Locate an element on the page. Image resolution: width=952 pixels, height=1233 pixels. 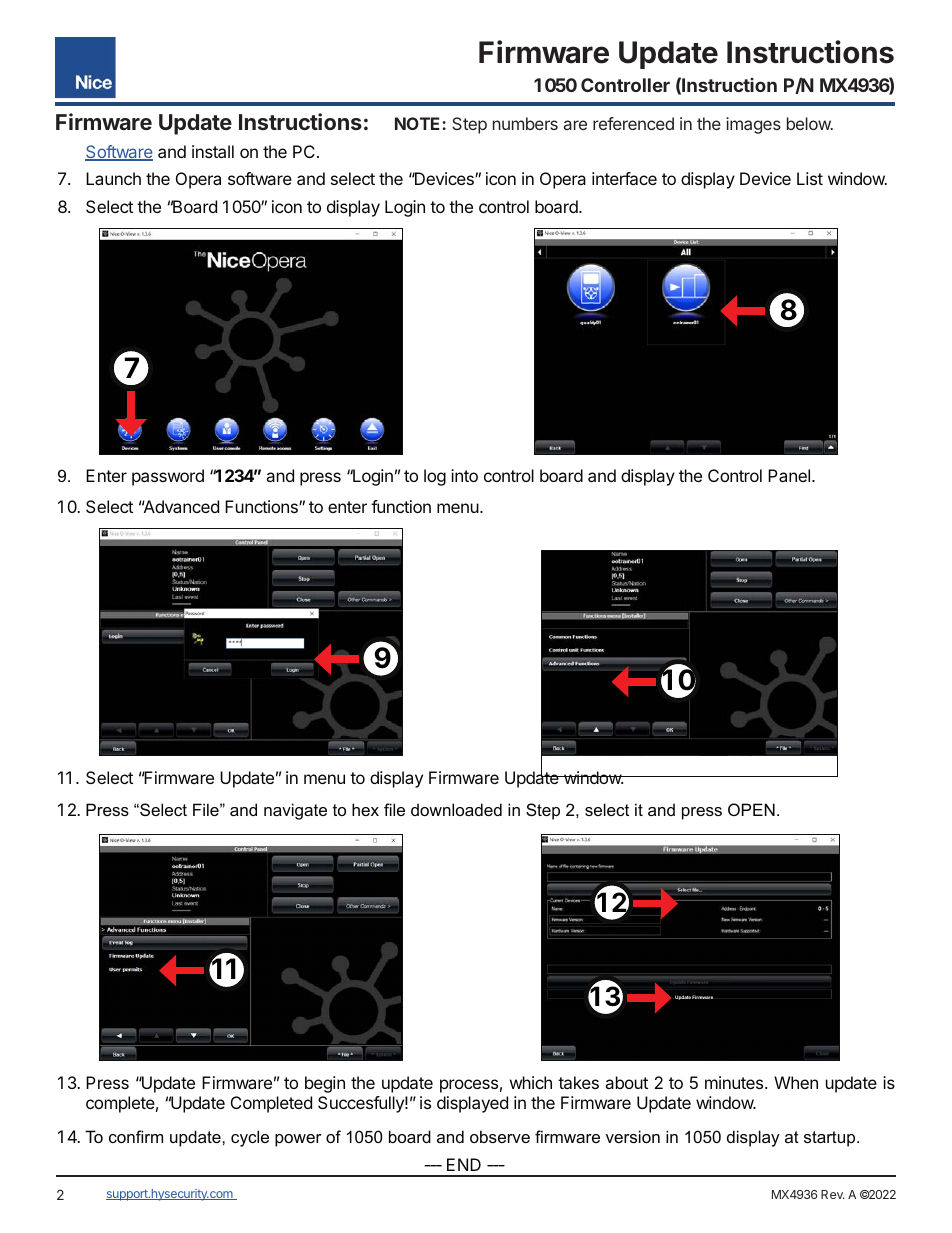
install is located at coordinates (213, 151).
